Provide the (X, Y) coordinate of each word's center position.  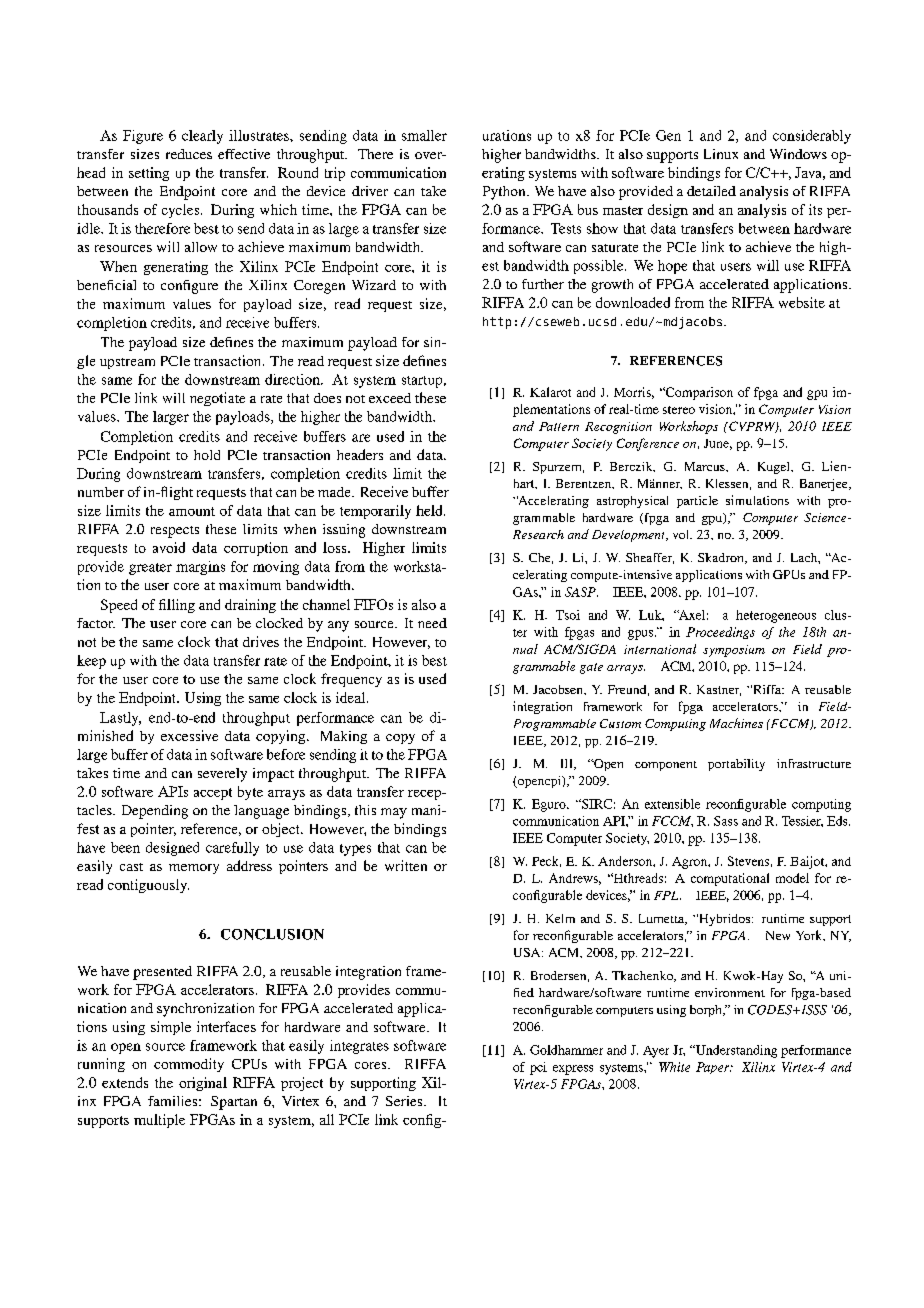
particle (697, 502)
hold (207, 455)
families (172, 1101)
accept (213, 794)
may (394, 813)
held (430, 510)
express (573, 1070)
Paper (714, 1068)
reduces (189, 154)
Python (505, 193)
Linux (721, 154)
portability (736, 765)
